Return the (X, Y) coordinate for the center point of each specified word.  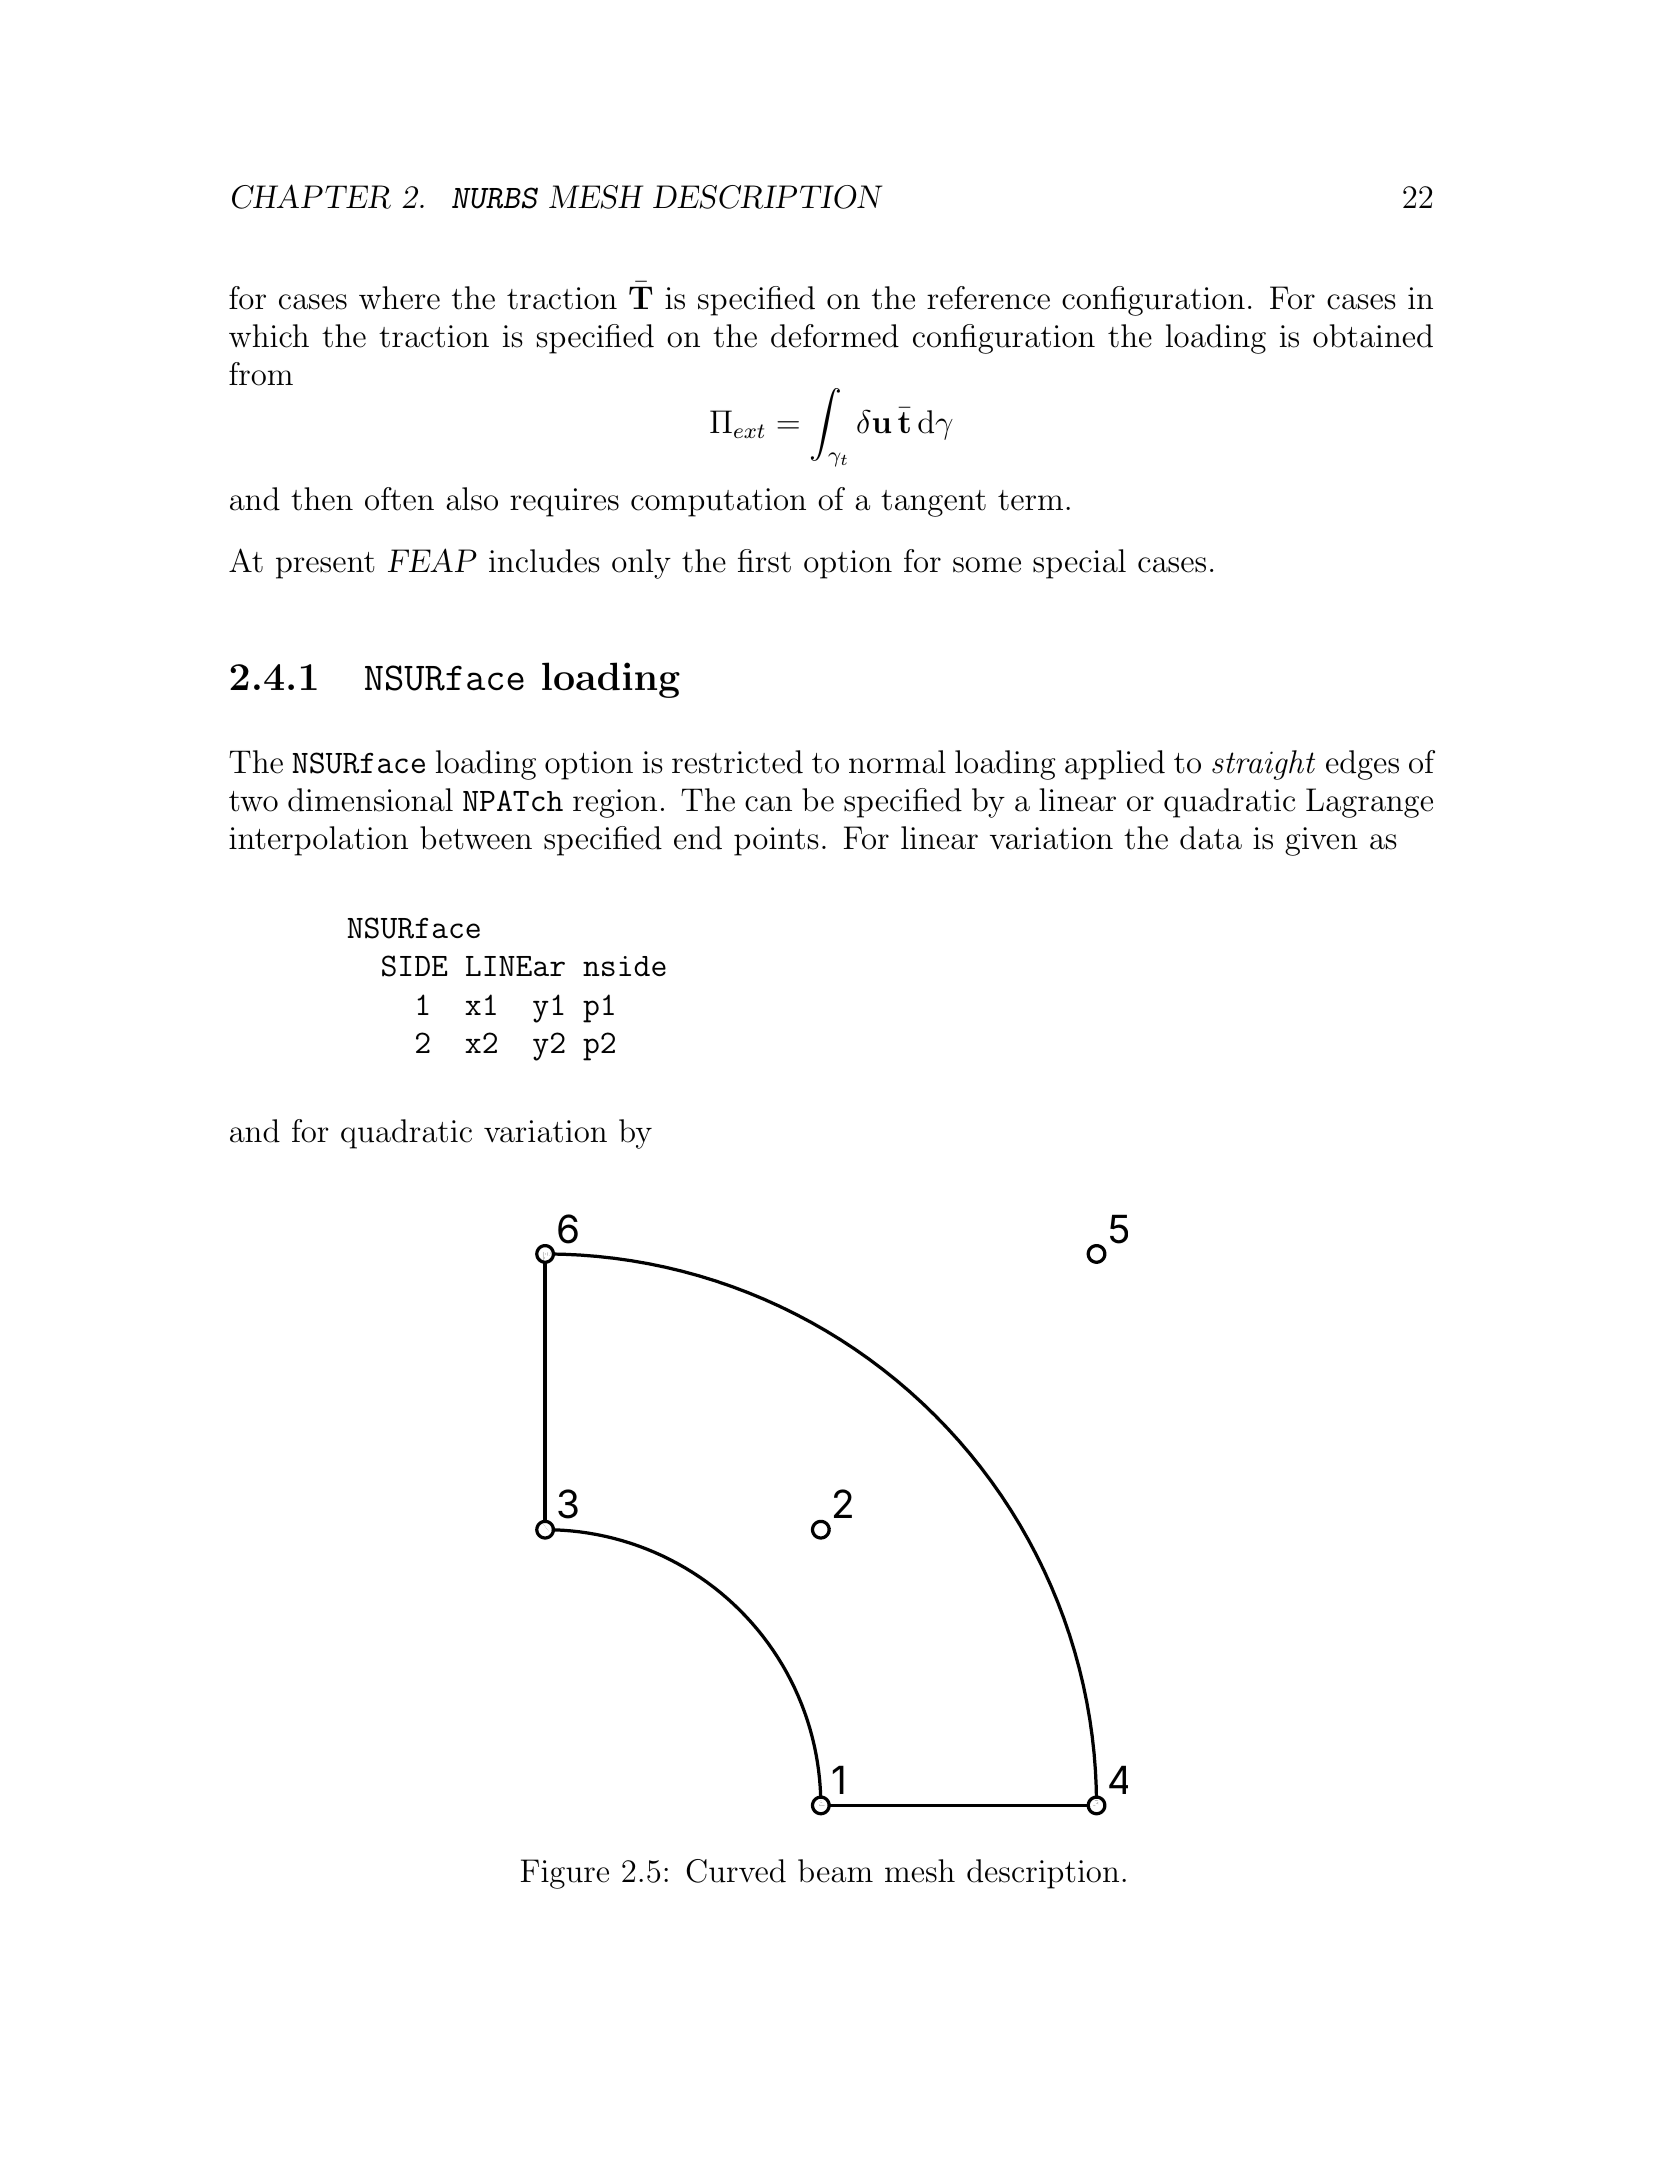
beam (835, 1871)
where (399, 298)
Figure (565, 1874)
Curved (736, 1871)
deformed (835, 336)
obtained (1373, 336)
